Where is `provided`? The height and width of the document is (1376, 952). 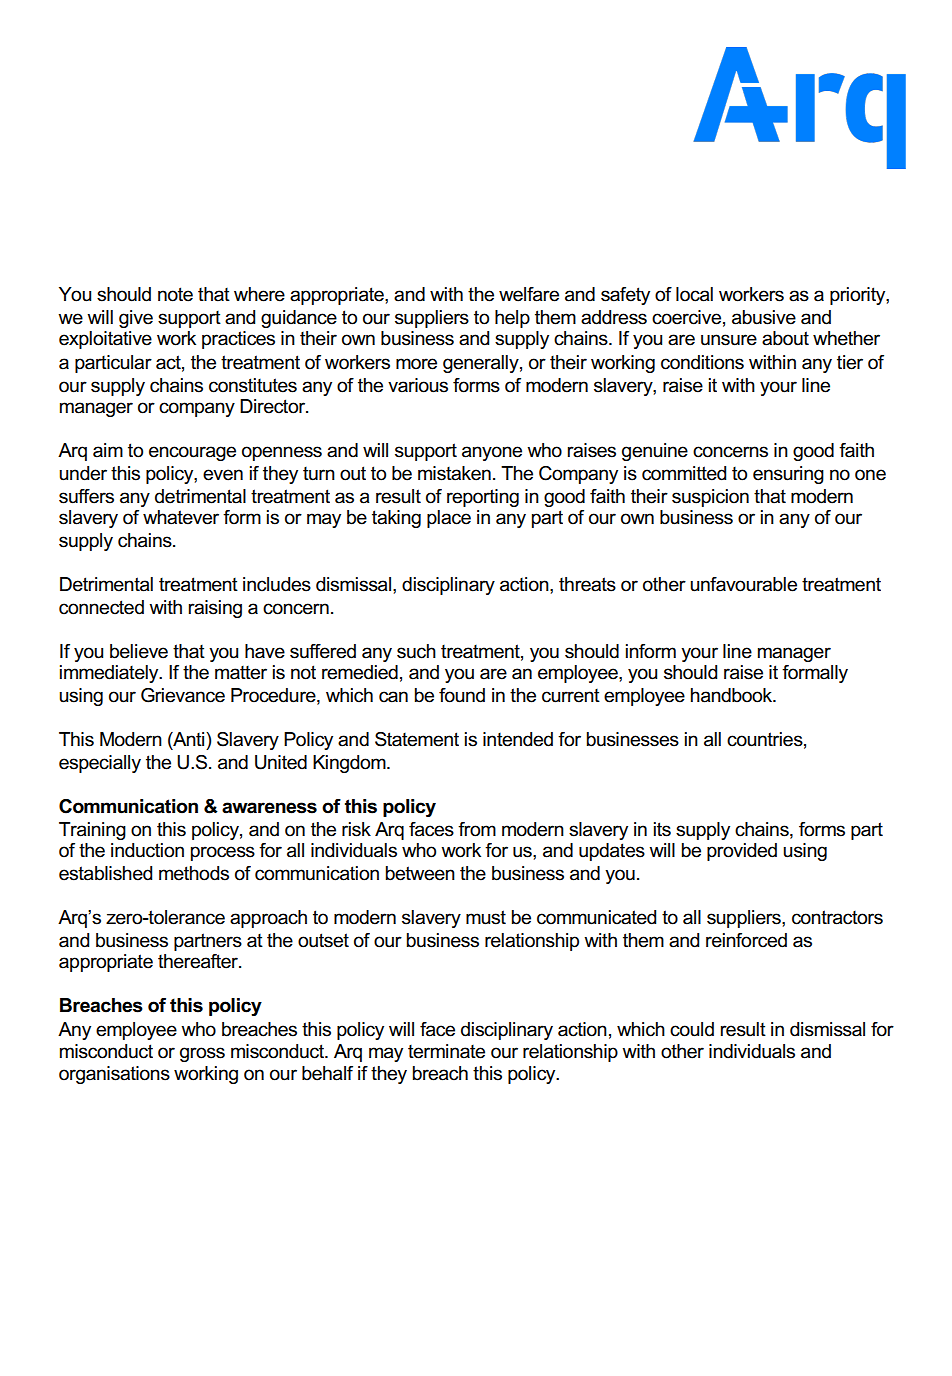 provided is located at coordinates (742, 852).
